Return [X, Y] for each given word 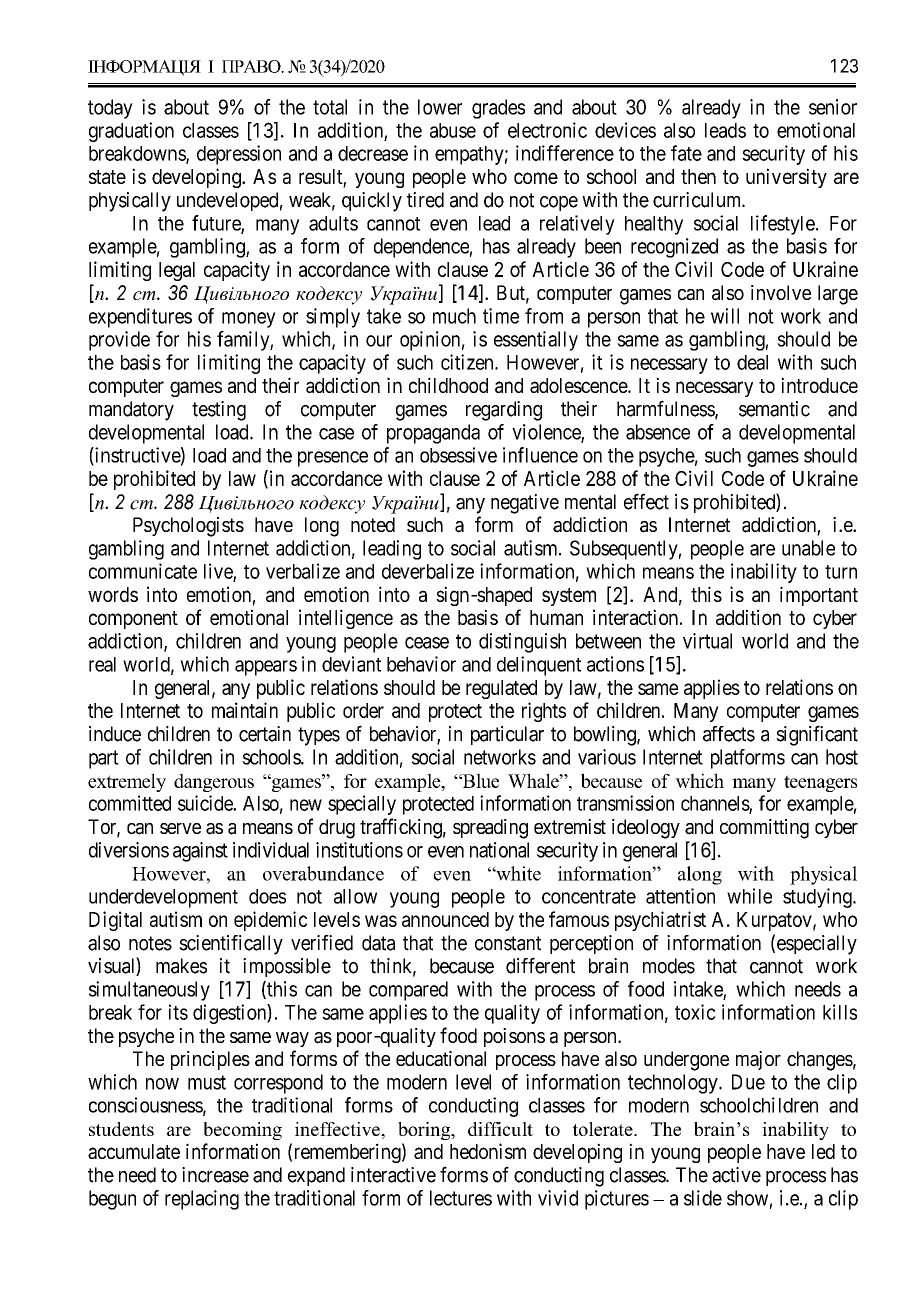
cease [427, 643]
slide [703, 1198]
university [786, 178]
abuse [453, 130]
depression [239, 155]
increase [215, 1175]
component [133, 620]
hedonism [488, 1151]
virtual [707, 641]
